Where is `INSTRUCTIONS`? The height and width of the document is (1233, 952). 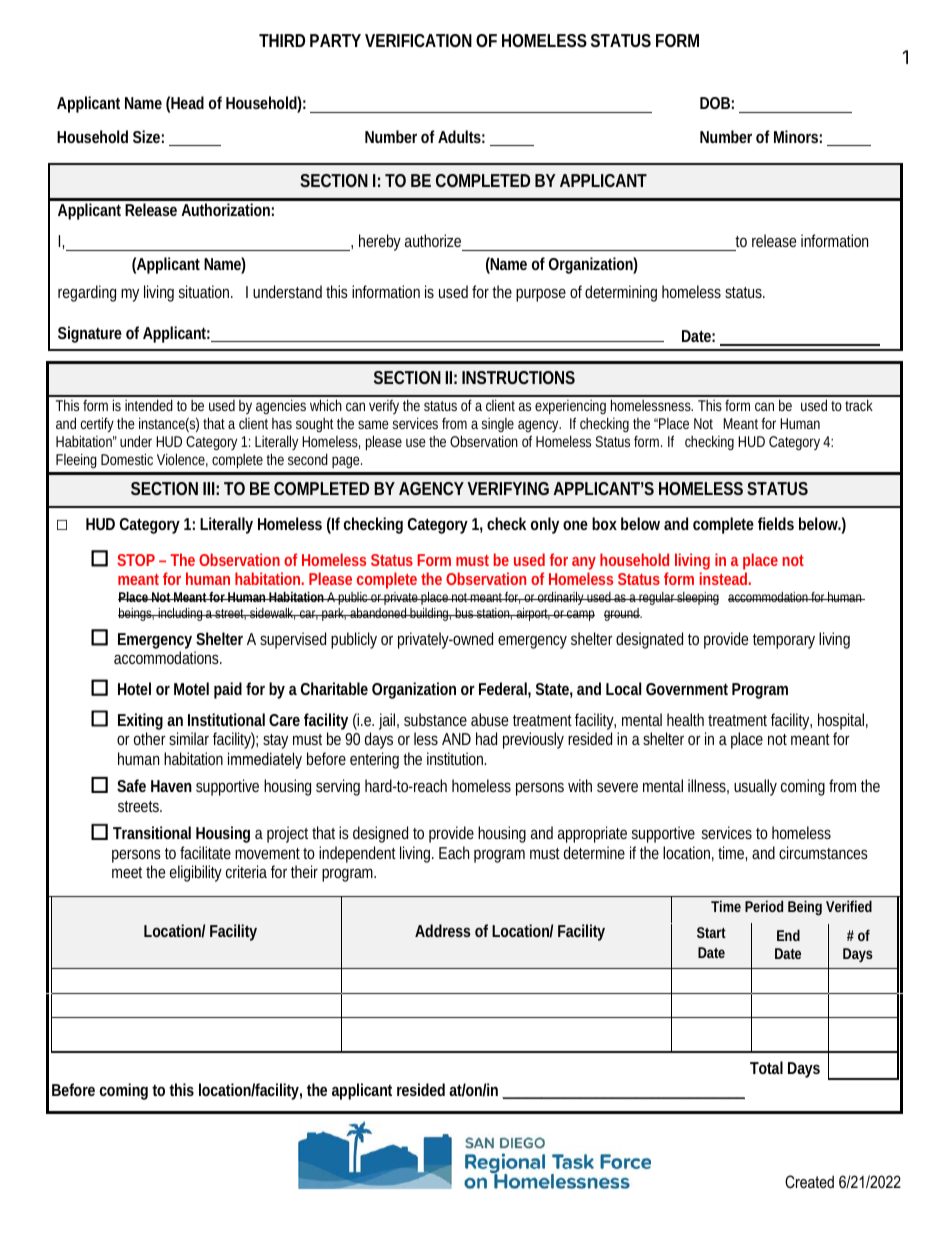
INSTRUCTIONS is located at coordinates (518, 377).
